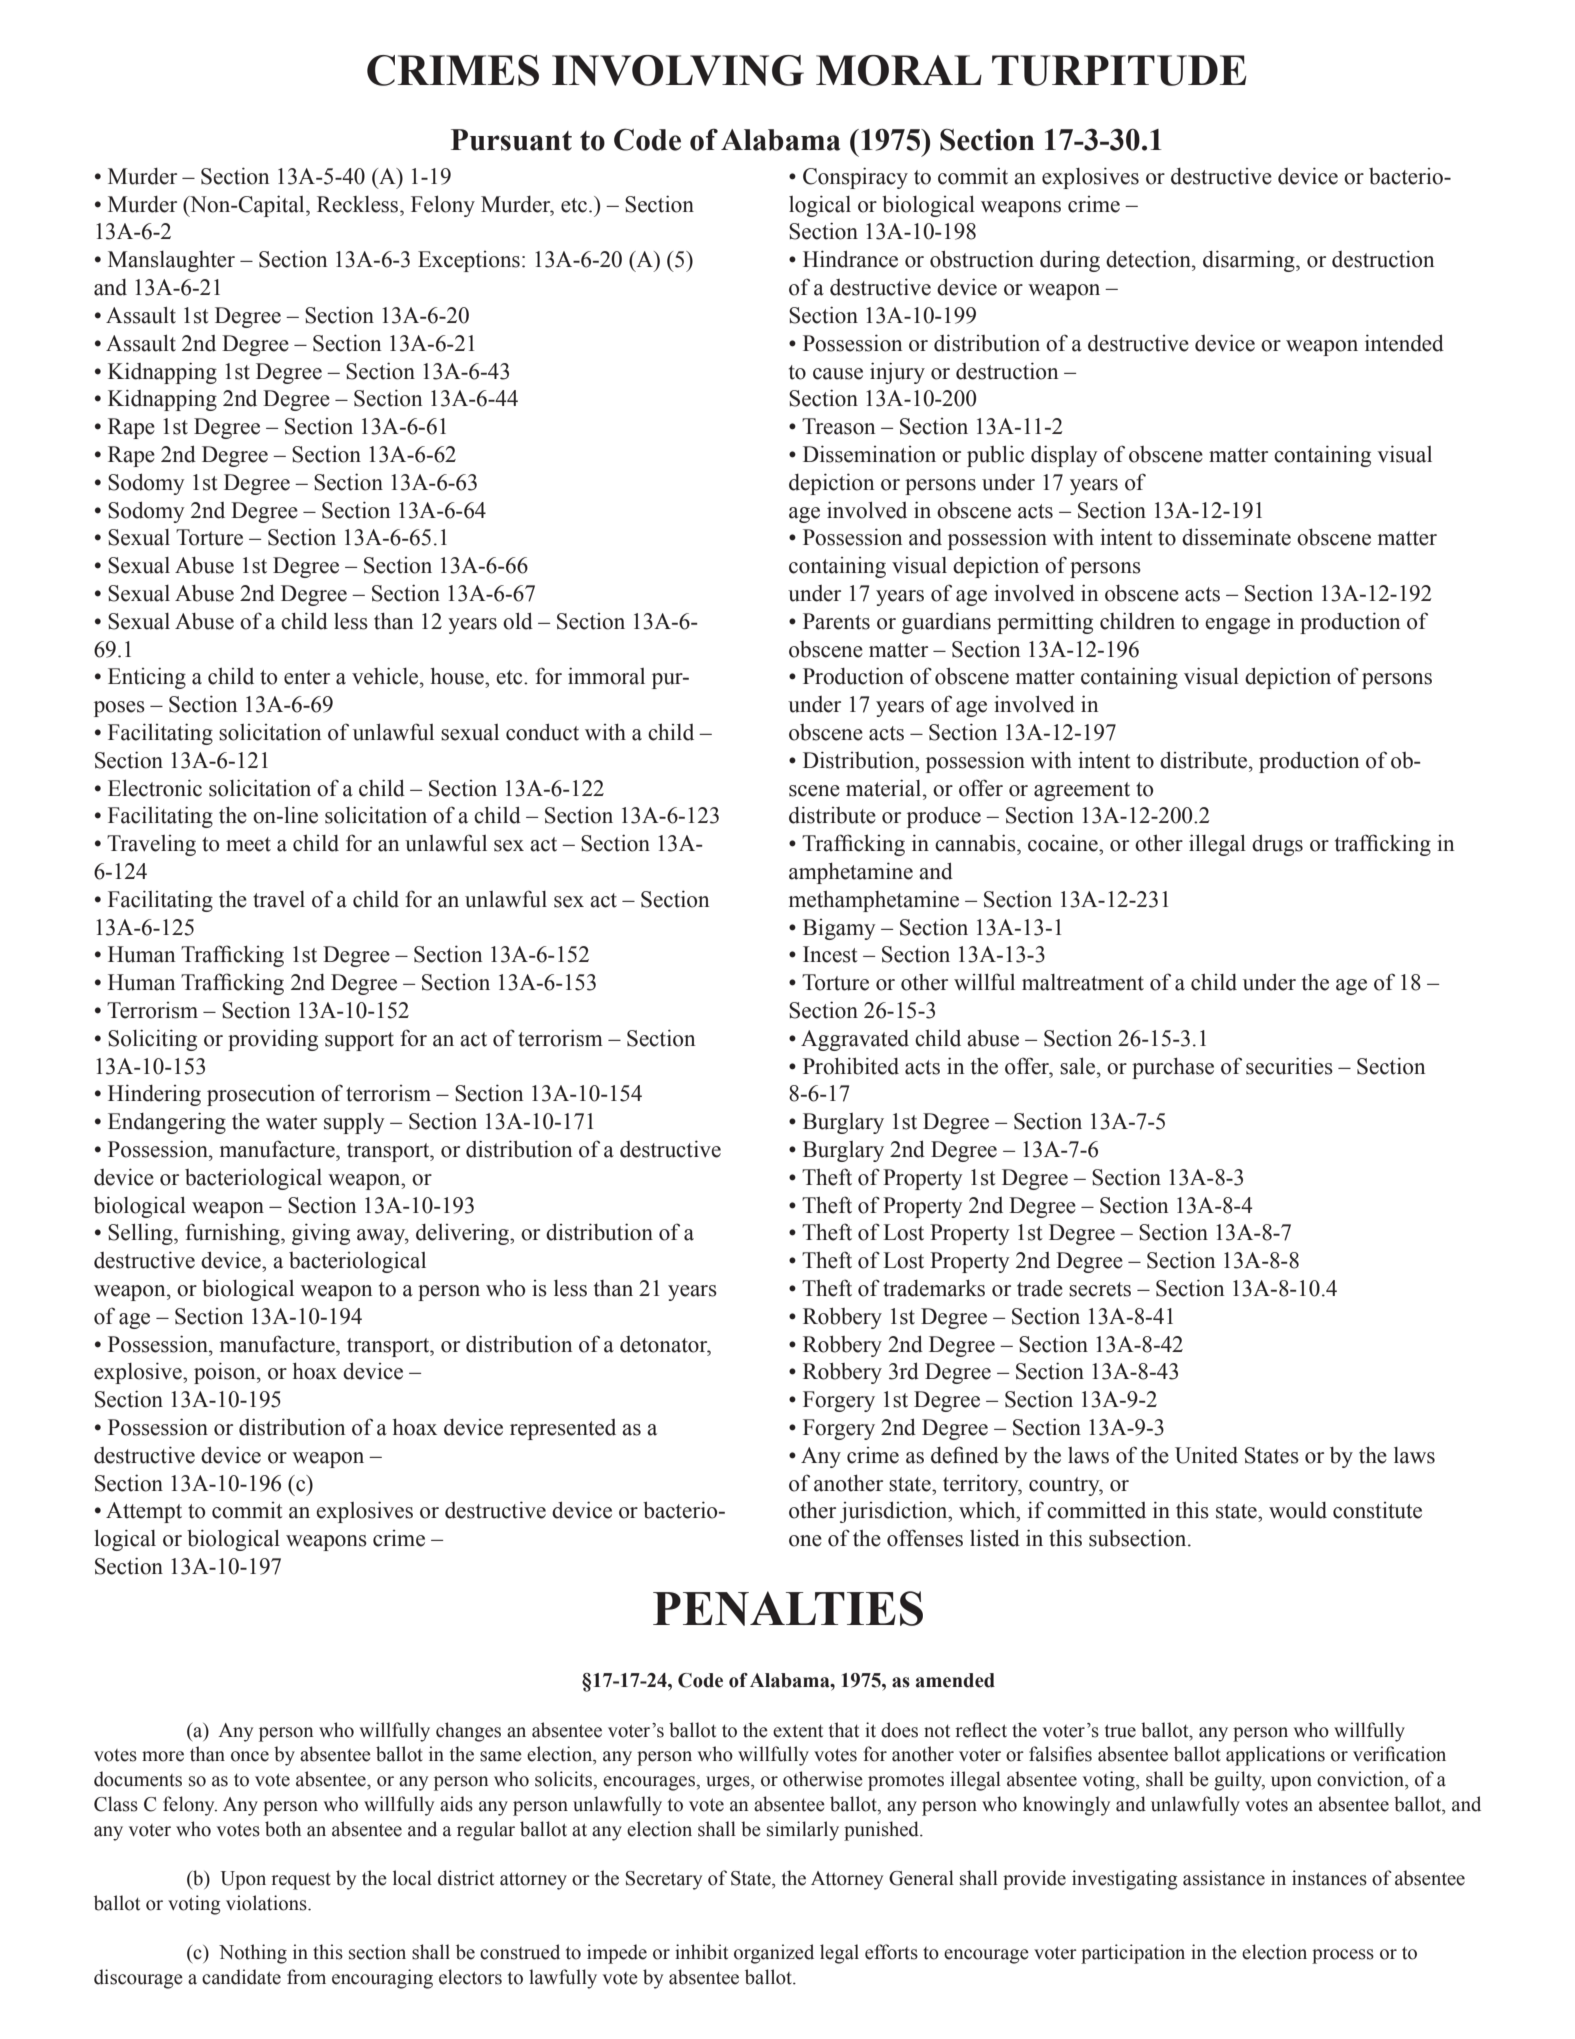  I want to click on United, so click(1206, 1455).
